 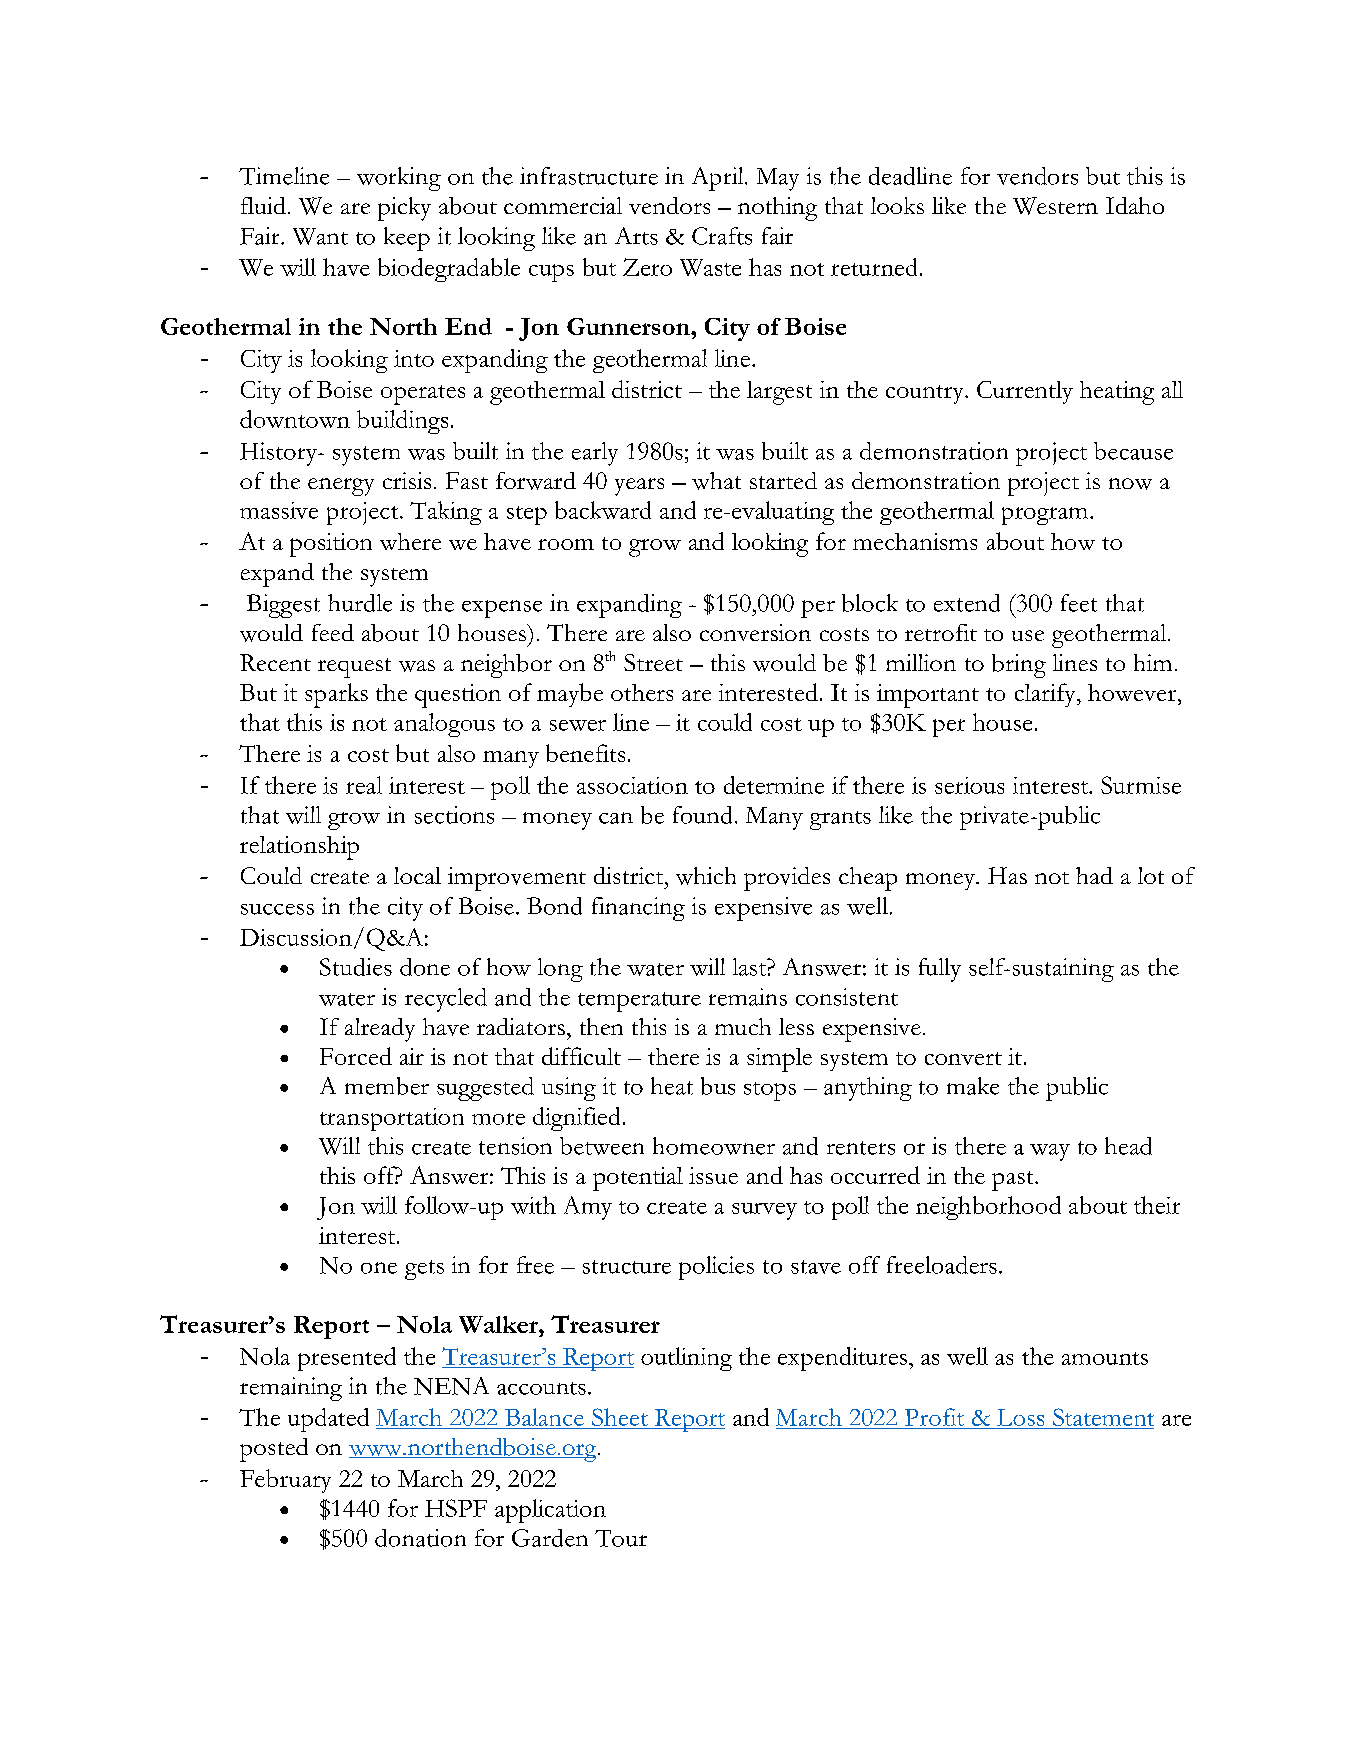 I want to click on which, so click(x=706, y=876).
